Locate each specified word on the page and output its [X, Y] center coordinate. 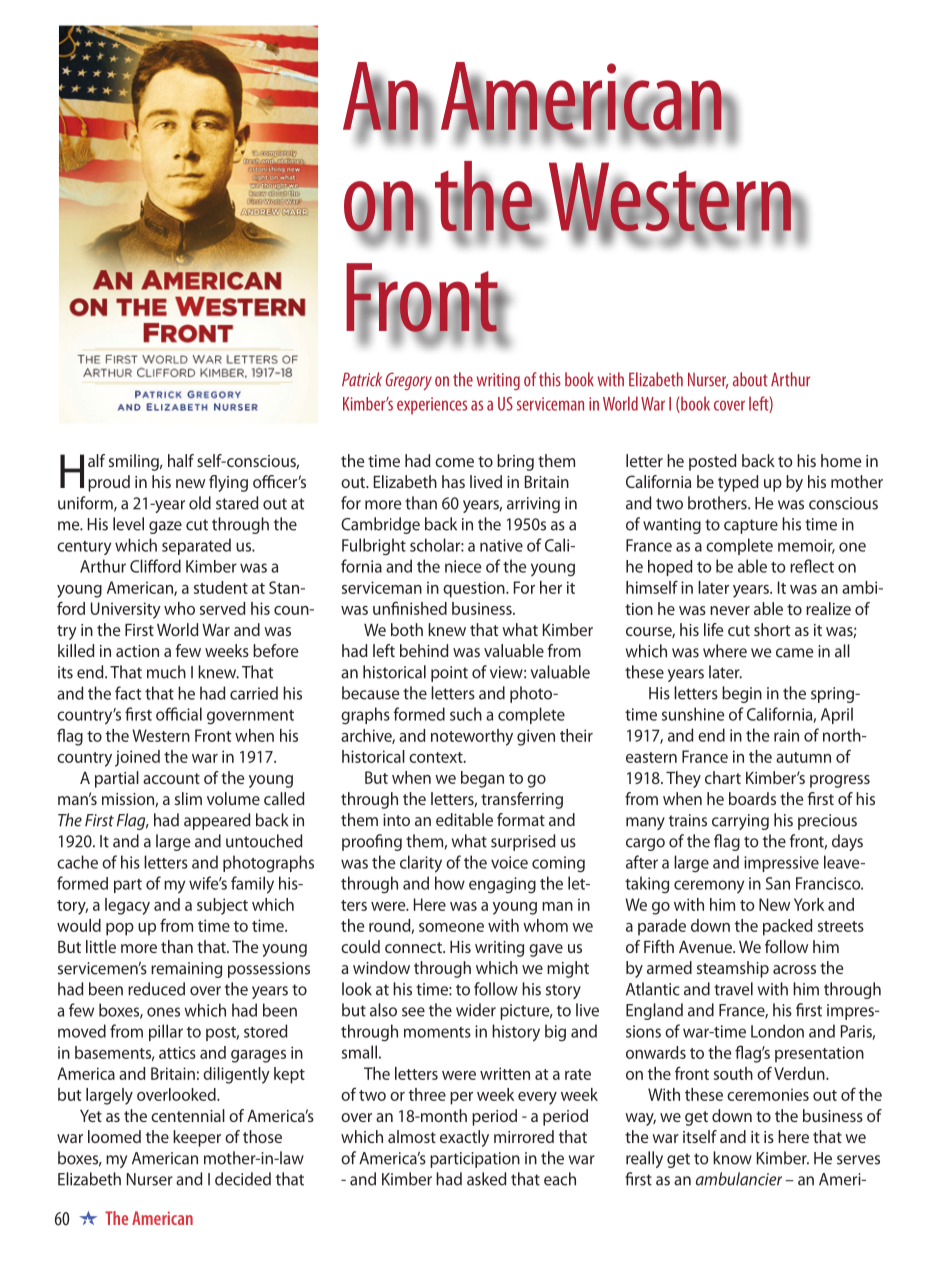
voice [509, 862]
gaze [165, 527]
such [466, 714]
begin [742, 694]
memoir [806, 546]
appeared [217, 821]
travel [733, 989]
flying [228, 483]
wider [476, 1010]
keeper [197, 1138]
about [750, 379]
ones [163, 1012]
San [778, 883]
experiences [432, 406]
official [179, 714]
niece [463, 566]
